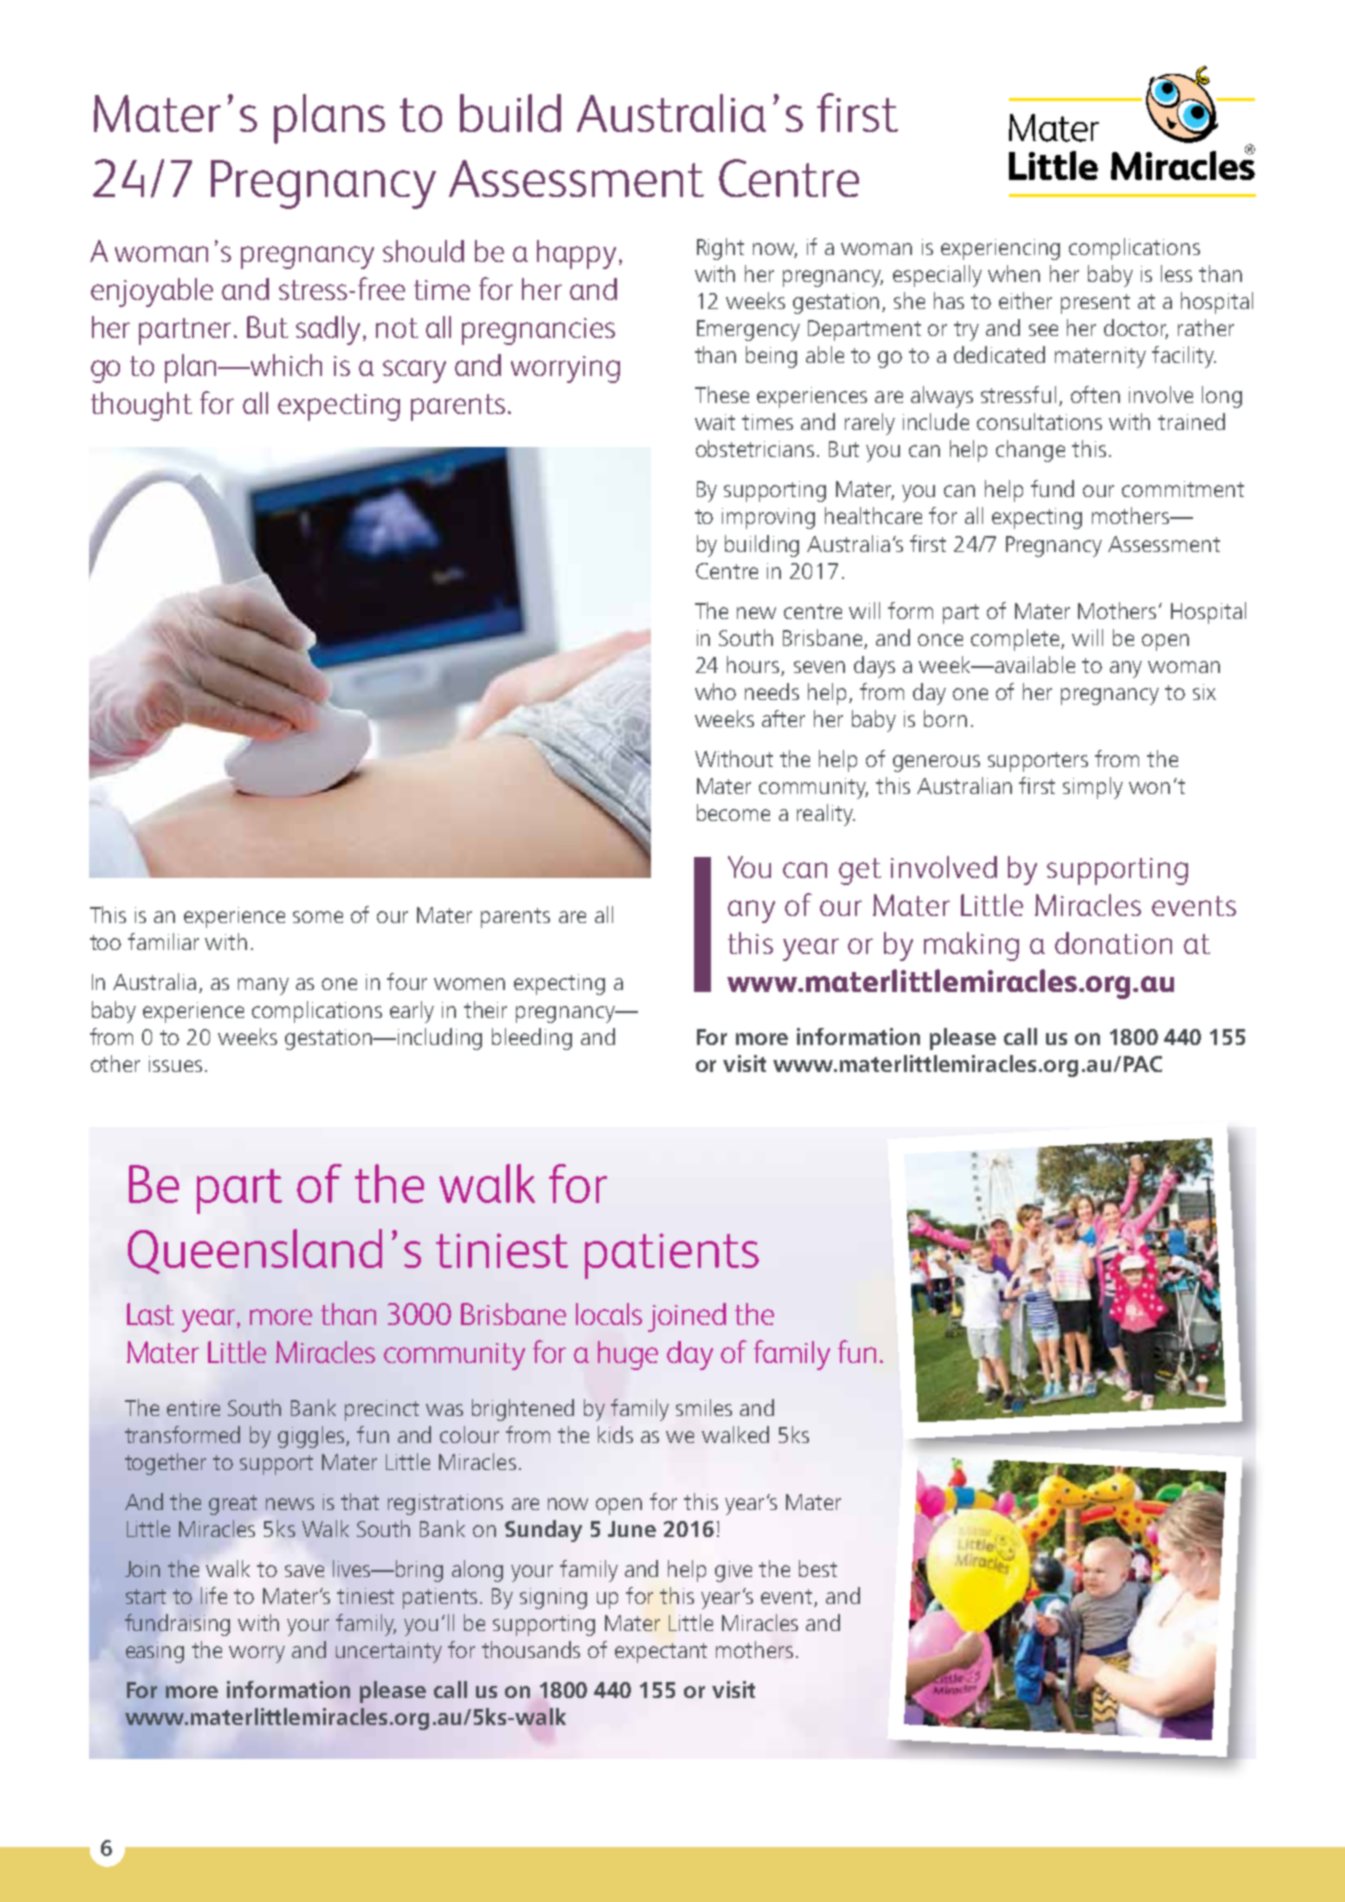  Describe the element at coordinates (661, 1653) in the screenshot. I see `expectant` at that location.
